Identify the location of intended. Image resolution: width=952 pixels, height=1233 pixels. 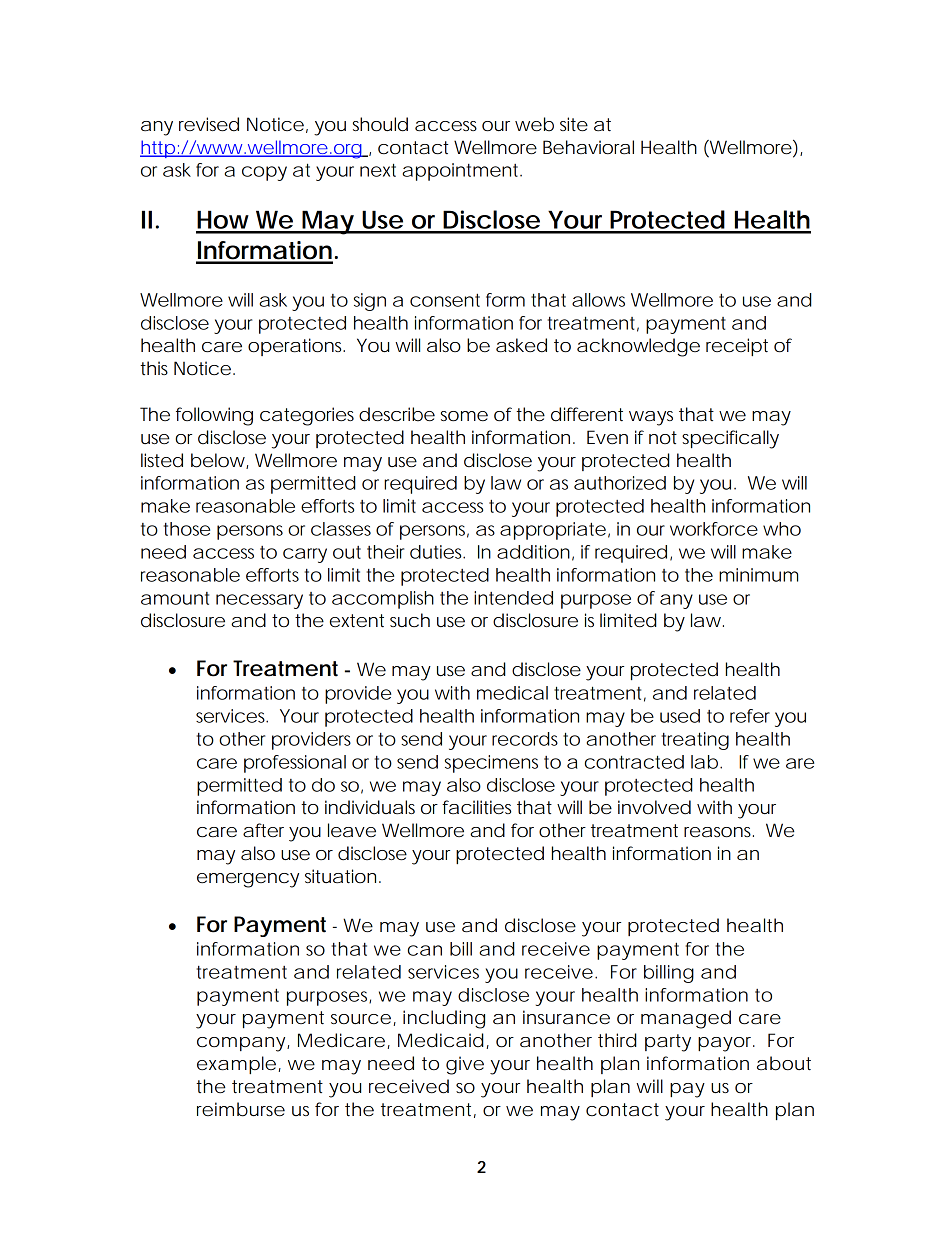
(513, 598).
